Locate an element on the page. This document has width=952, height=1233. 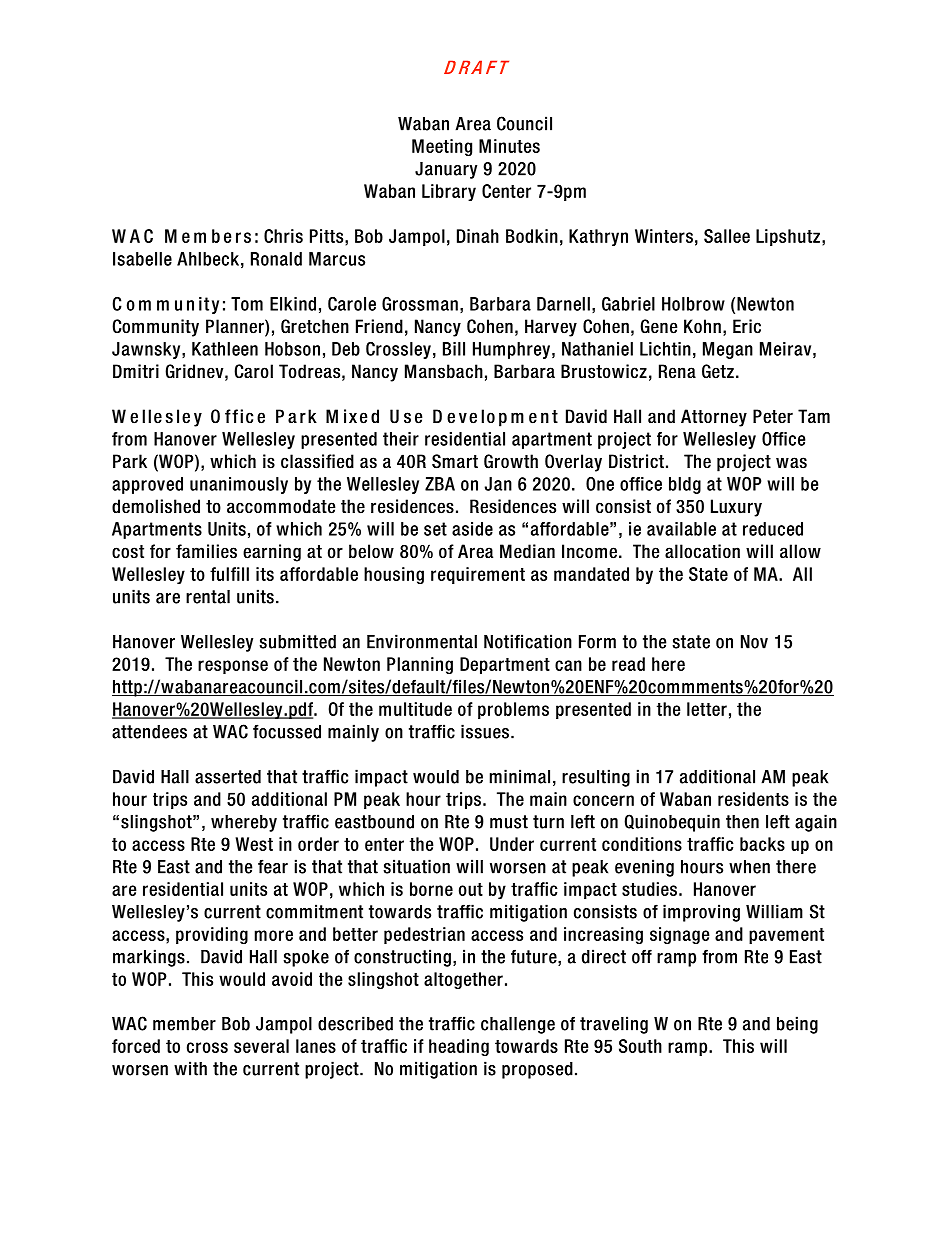
Bill is located at coordinates (454, 349).
